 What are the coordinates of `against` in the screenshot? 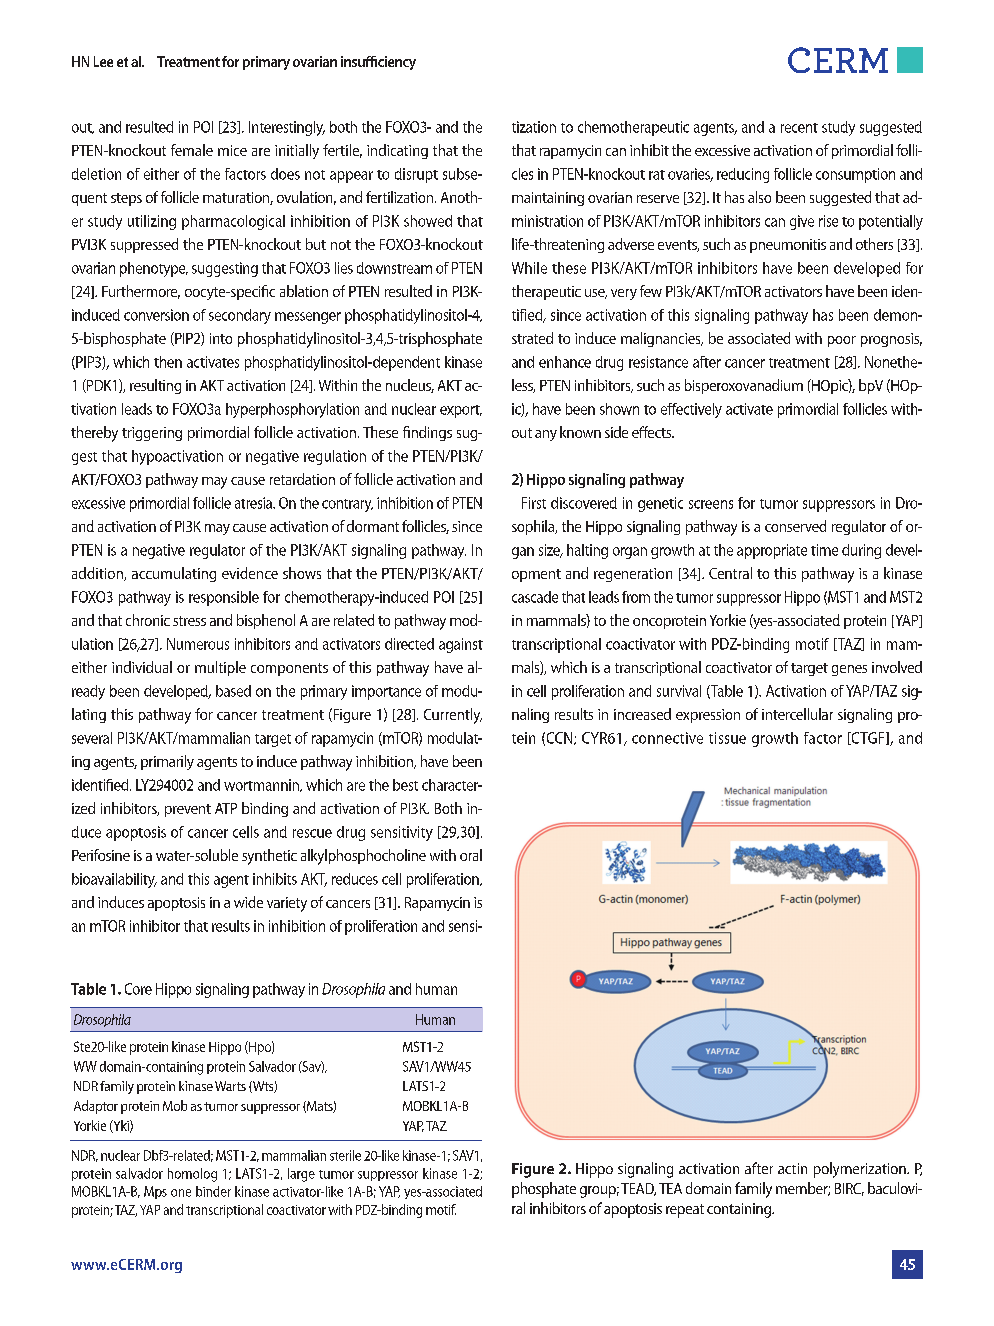 It's located at (461, 645).
